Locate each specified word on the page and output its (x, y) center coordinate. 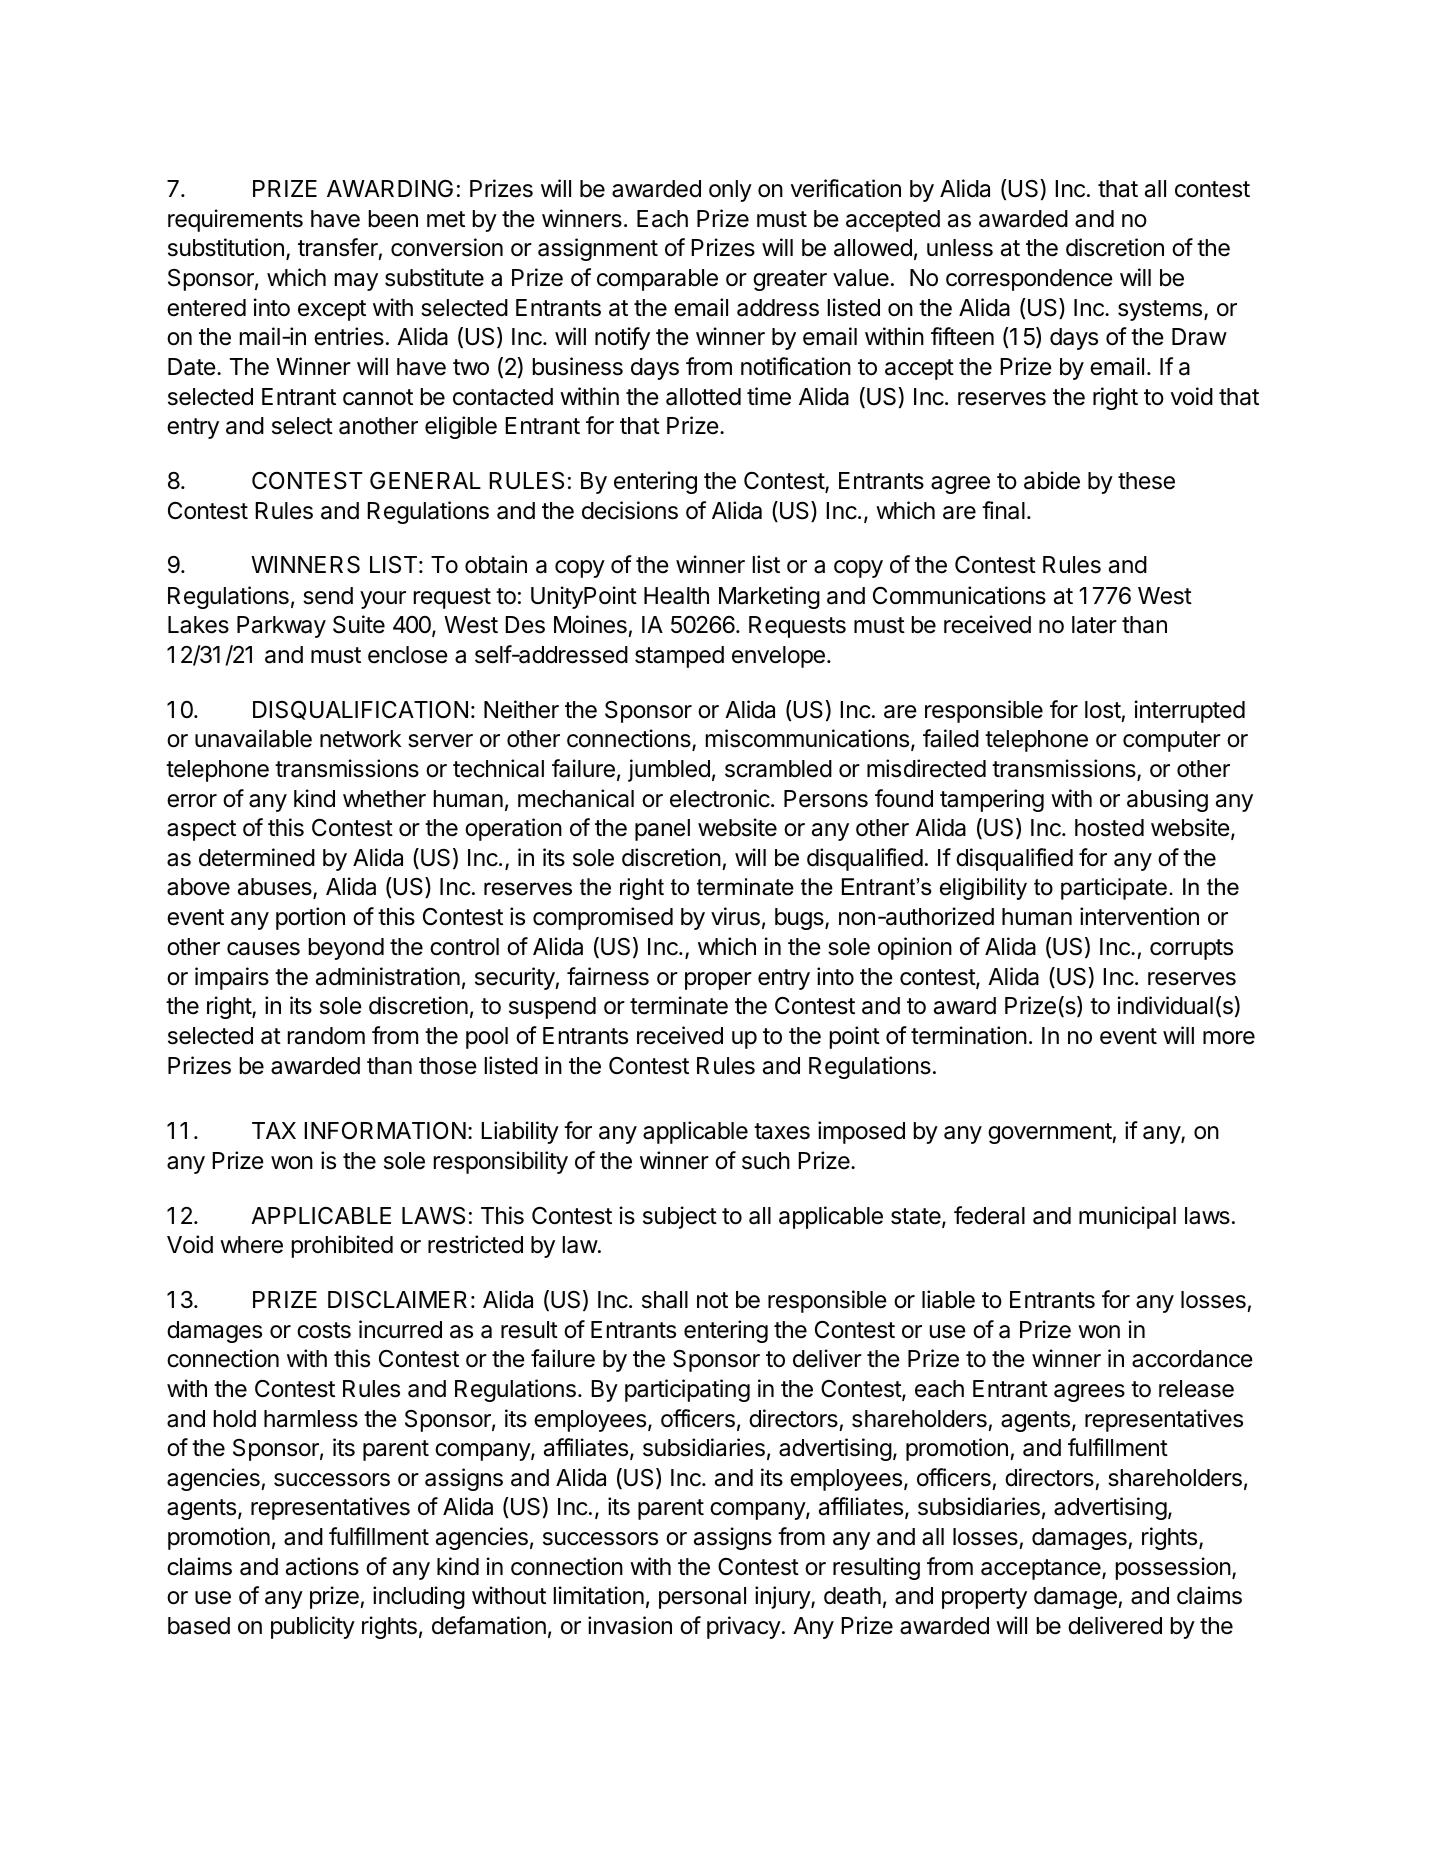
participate (1114, 889)
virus (735, 916)
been (393, 219)
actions (322, 1566)
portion (310, 918)
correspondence (1029, 280)
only (730, 191)
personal (702, 1598)
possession (1173, 1568)
